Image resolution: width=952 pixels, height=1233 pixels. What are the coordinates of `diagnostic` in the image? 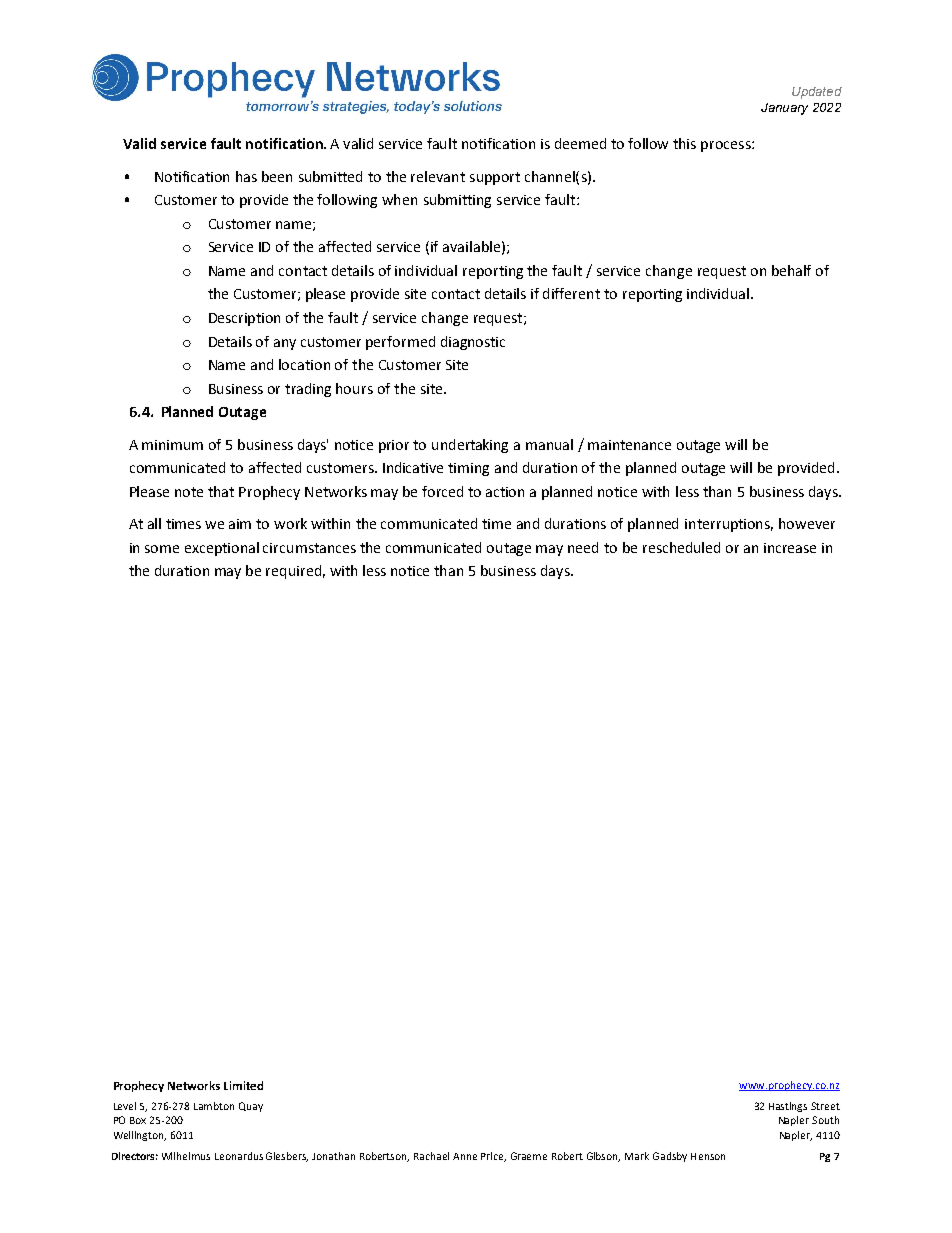 It's located at (473, 343).
